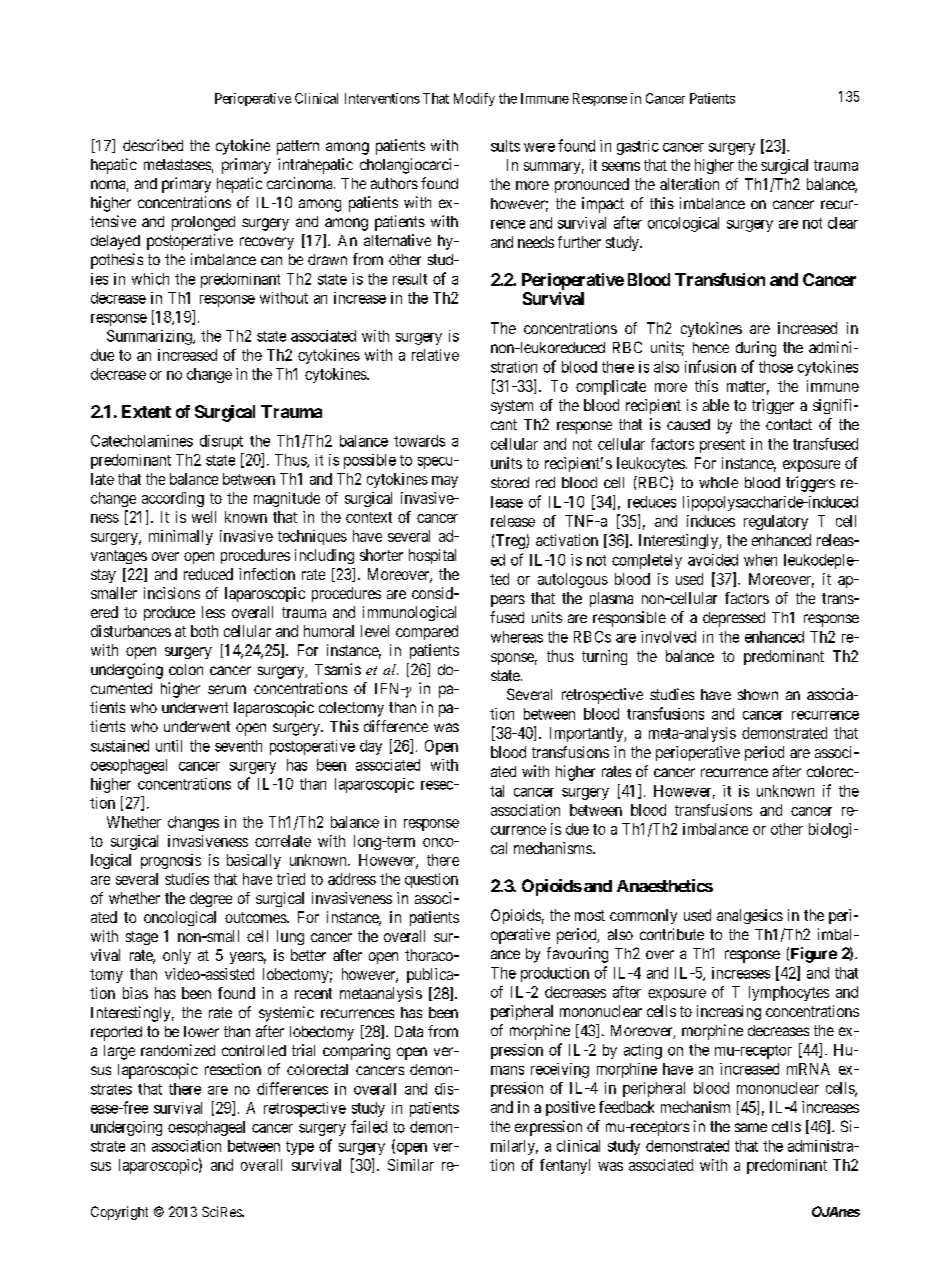  I want to click on Modify, so click(474, 99).
